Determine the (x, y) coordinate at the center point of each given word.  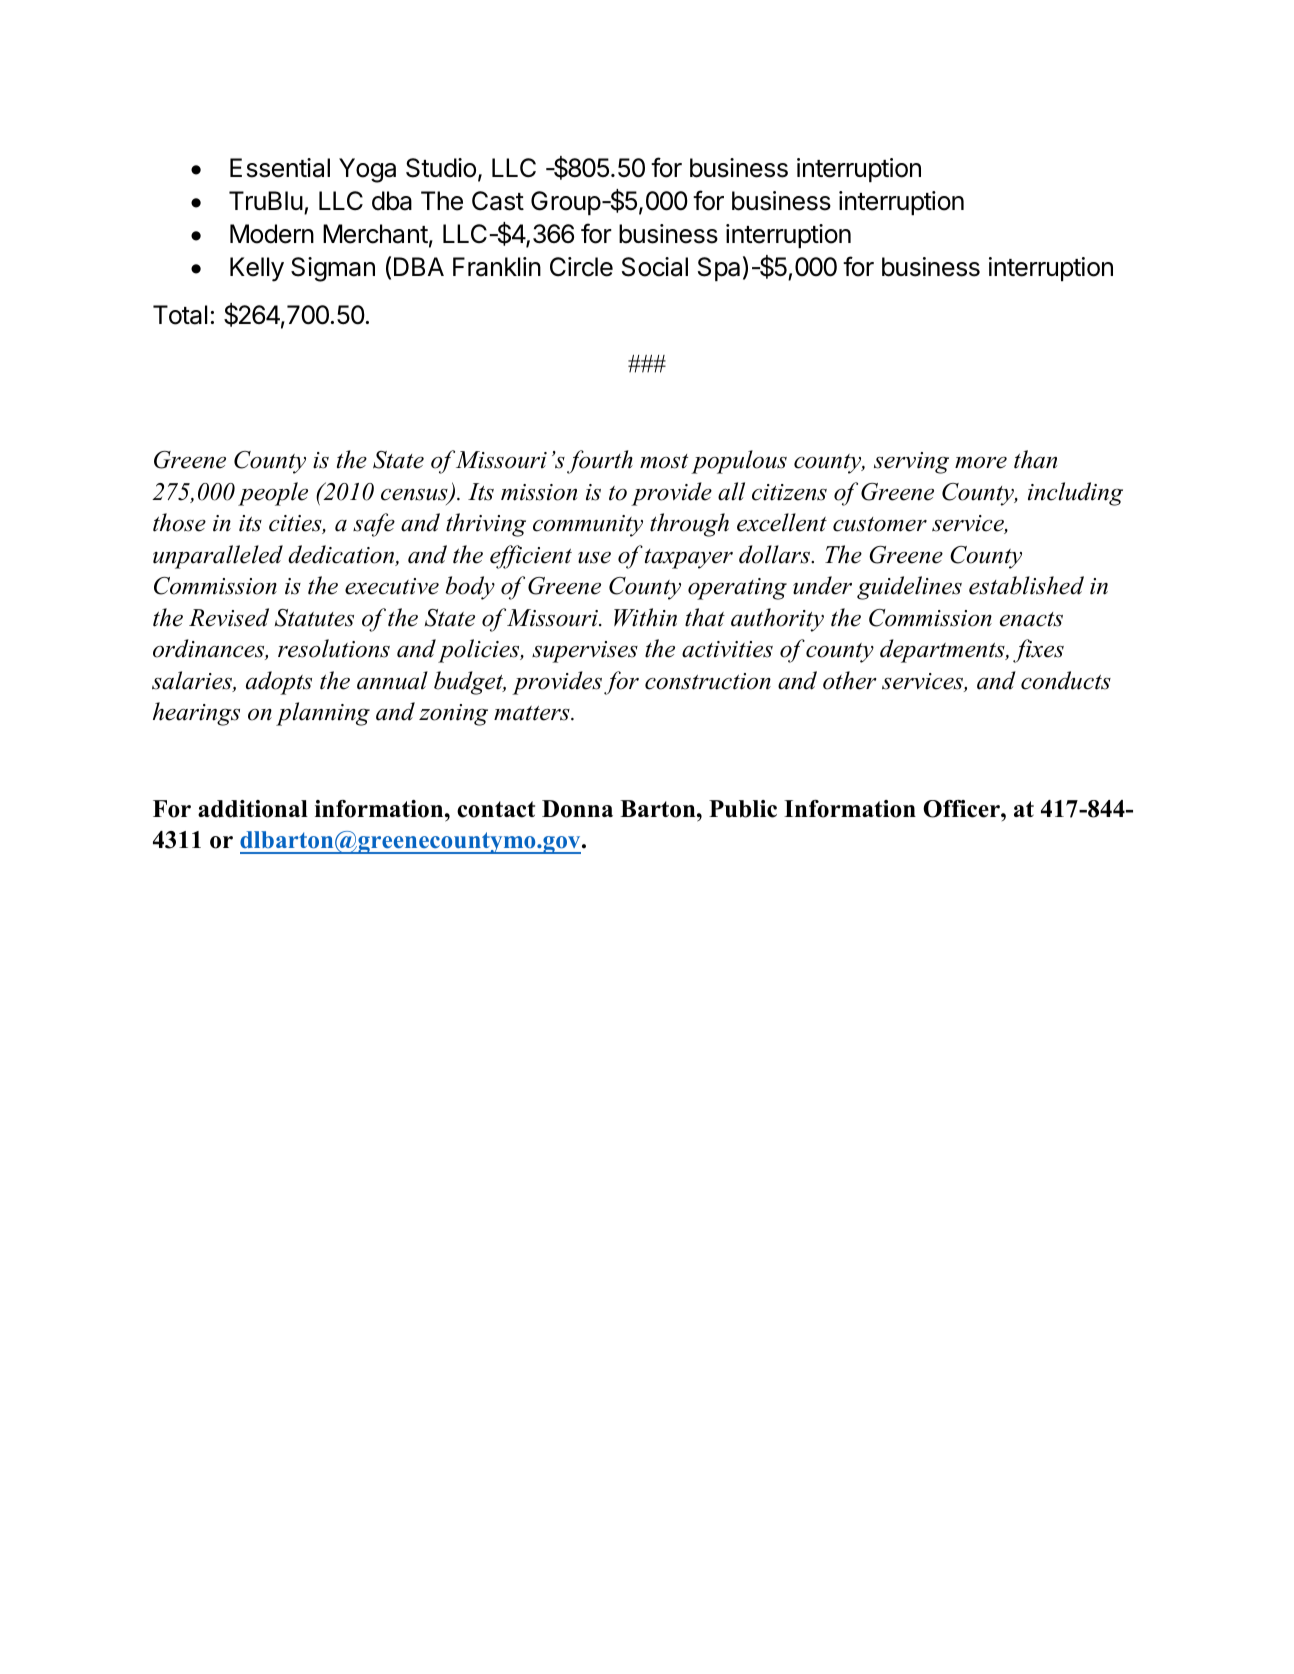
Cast (498, 201)
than (1035, 459)
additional (253, 809)
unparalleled (218, 557)
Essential (280, 168)
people (273, 494)
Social (655, 267)
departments (943, 651)
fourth (600, 462)
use (594, 558)
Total (180, 315)
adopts (279, 683)
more (981, 463)
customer (880, 524)
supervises (585, 652)
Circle (581, 267)
